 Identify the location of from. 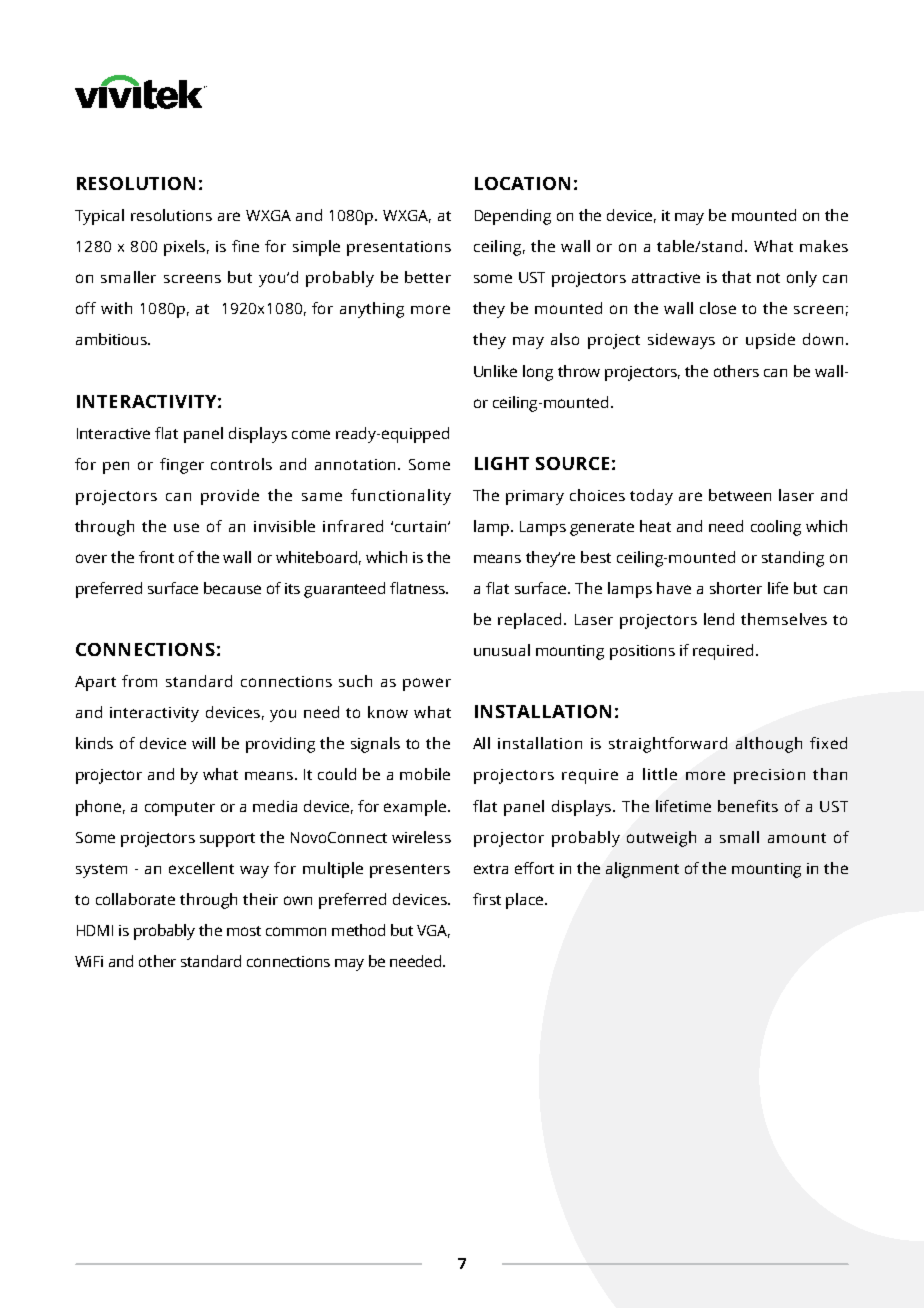
(139, 681).
